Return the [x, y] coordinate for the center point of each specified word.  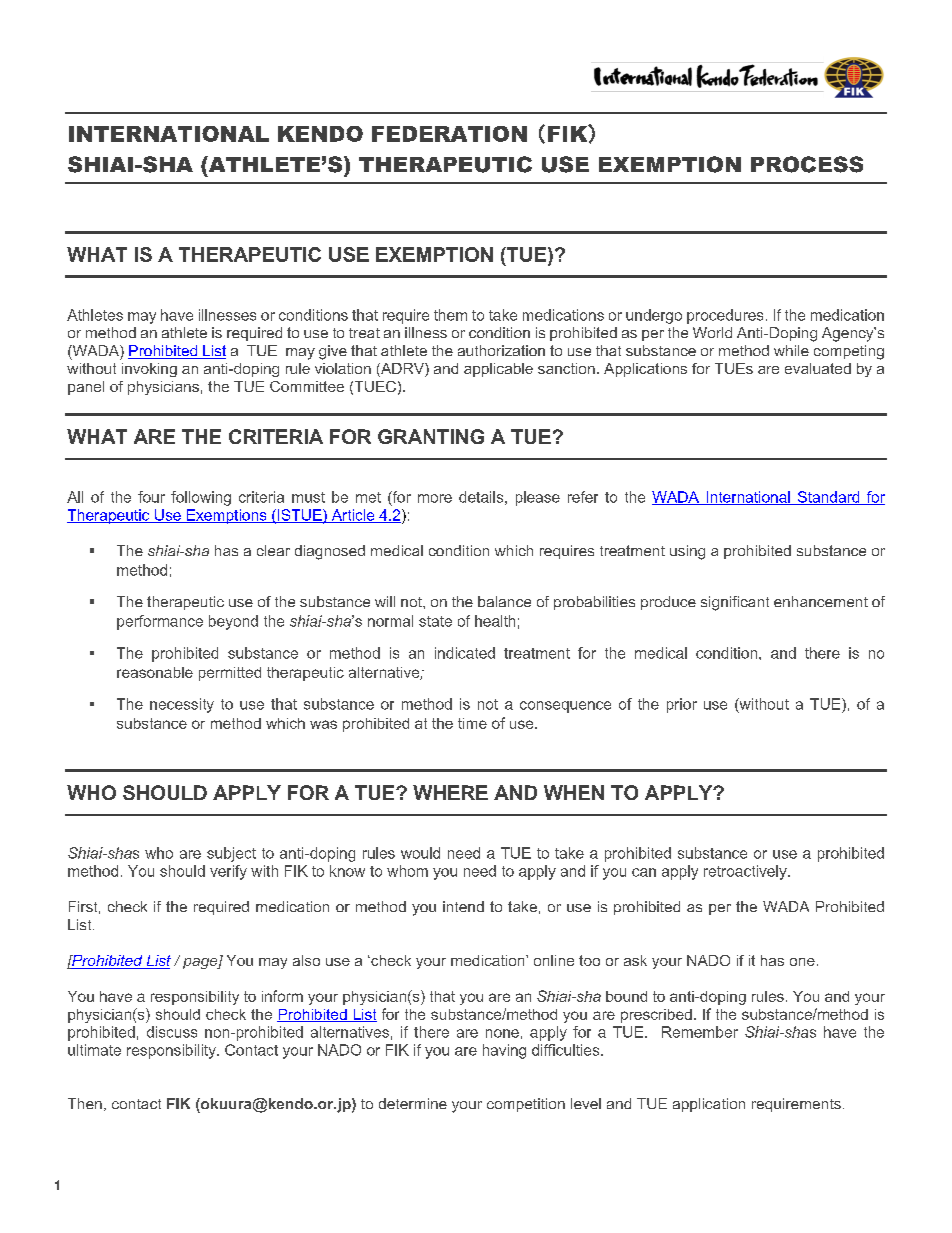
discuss [172, 1032]
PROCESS [807, 164]
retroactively [746, 872]
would [420, 853]
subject [231, 854]
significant [735, 603]
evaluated [818, 368]
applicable [498, 370]
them [450, 315]
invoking [149, 370]
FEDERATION [449, 134]
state [435, 621]
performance [160, 622]
